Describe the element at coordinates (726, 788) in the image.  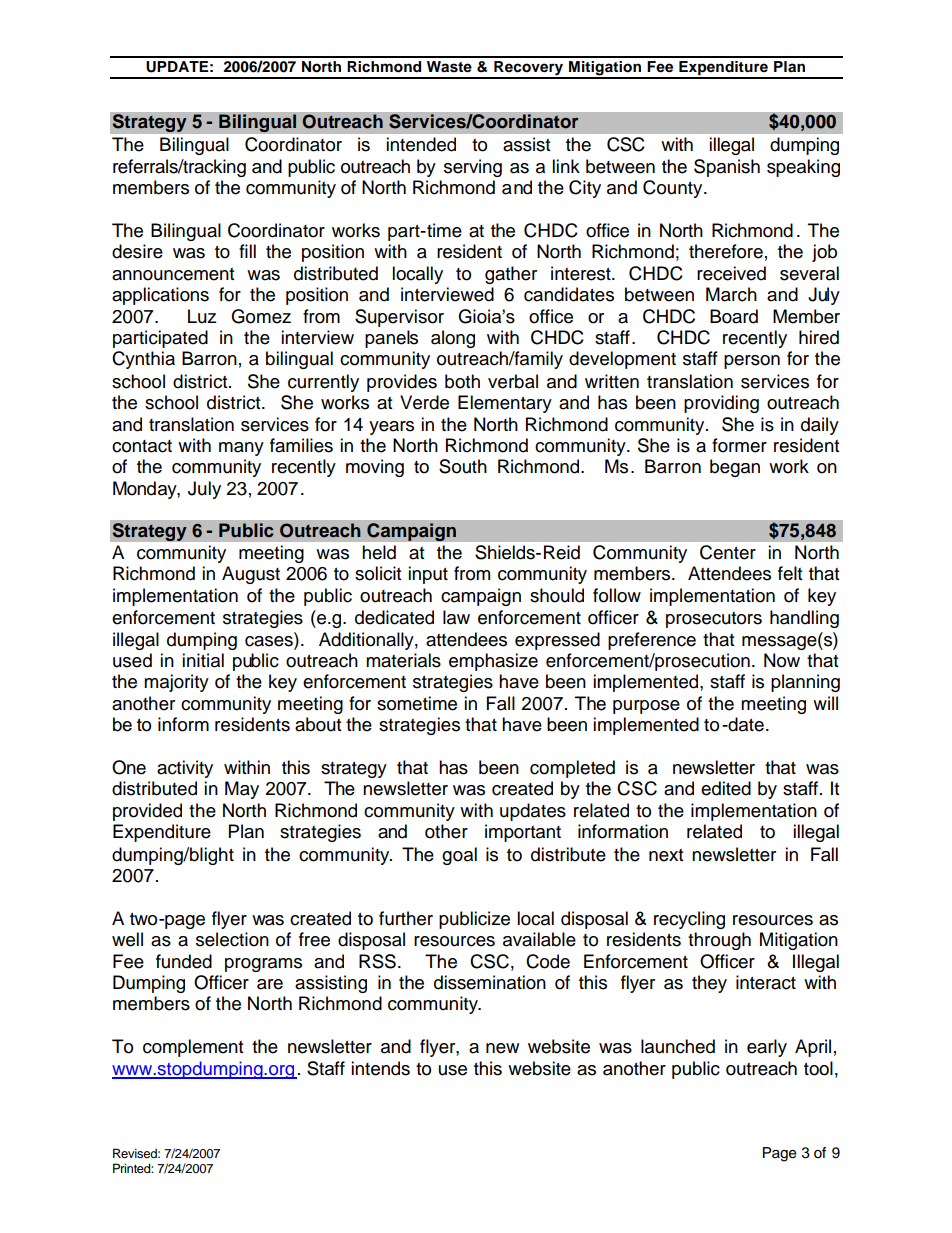
I see `edited` at that location.
